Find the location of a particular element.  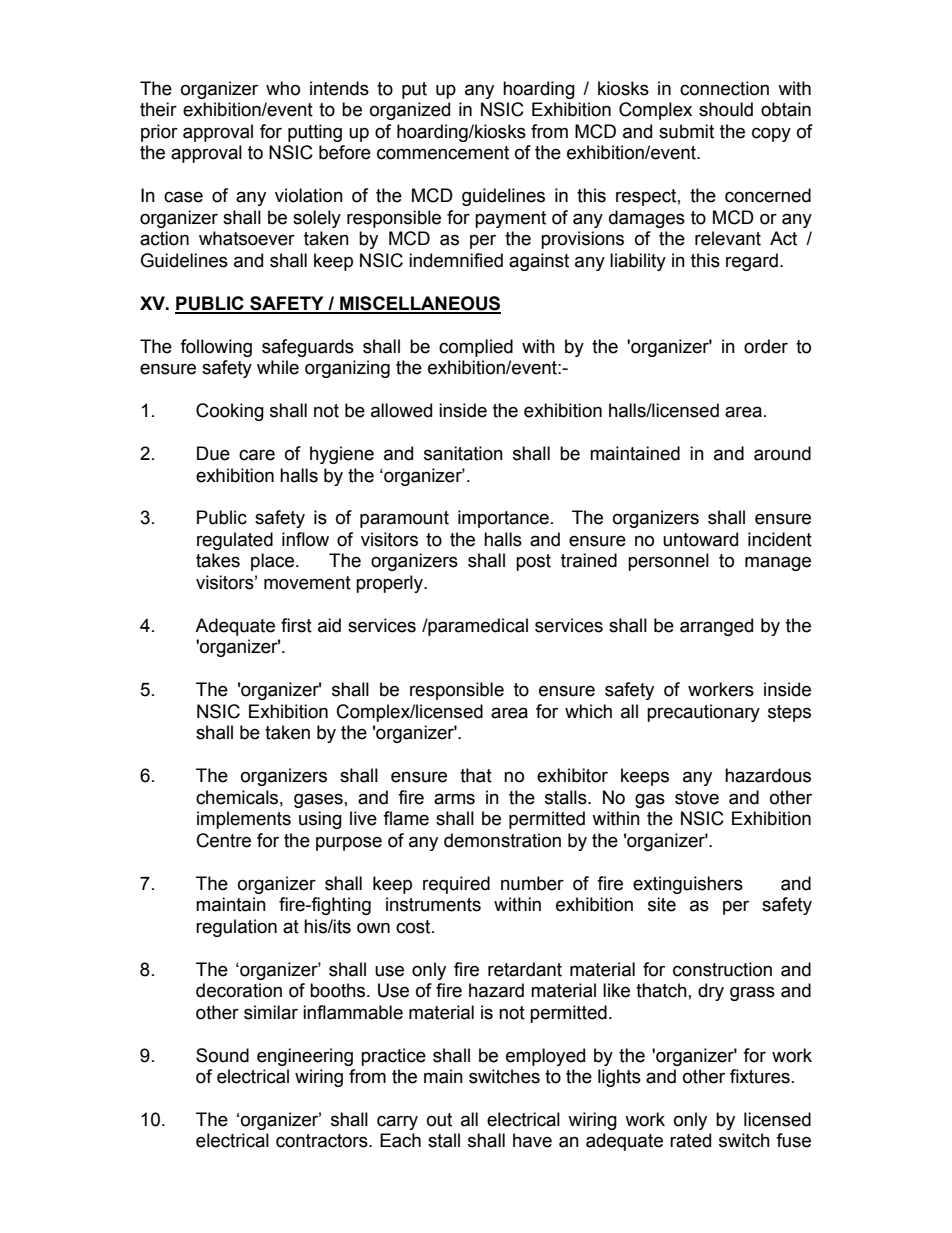

should is located at coordinates (726, 109).
